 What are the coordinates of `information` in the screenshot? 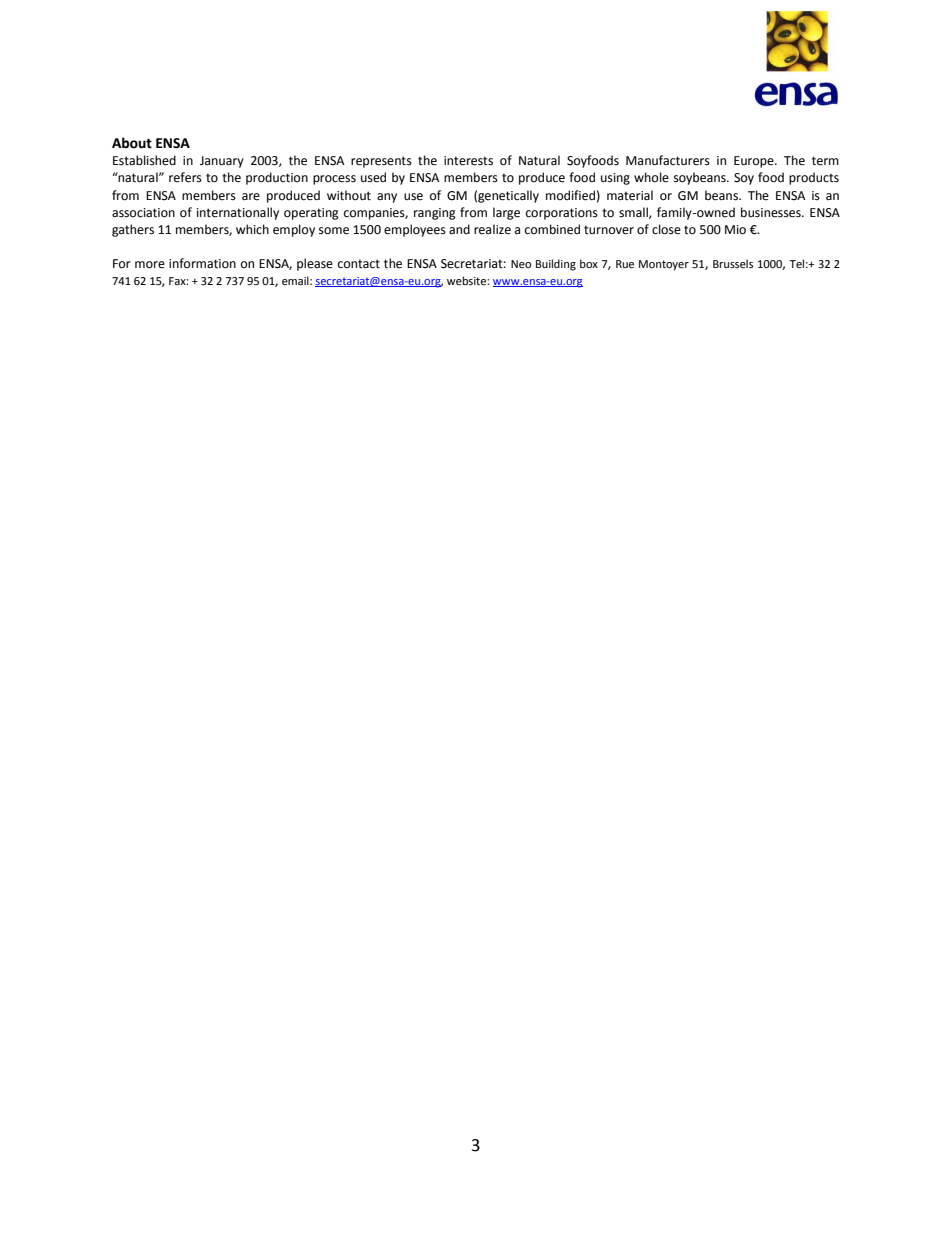 It's located at (202, 263).
